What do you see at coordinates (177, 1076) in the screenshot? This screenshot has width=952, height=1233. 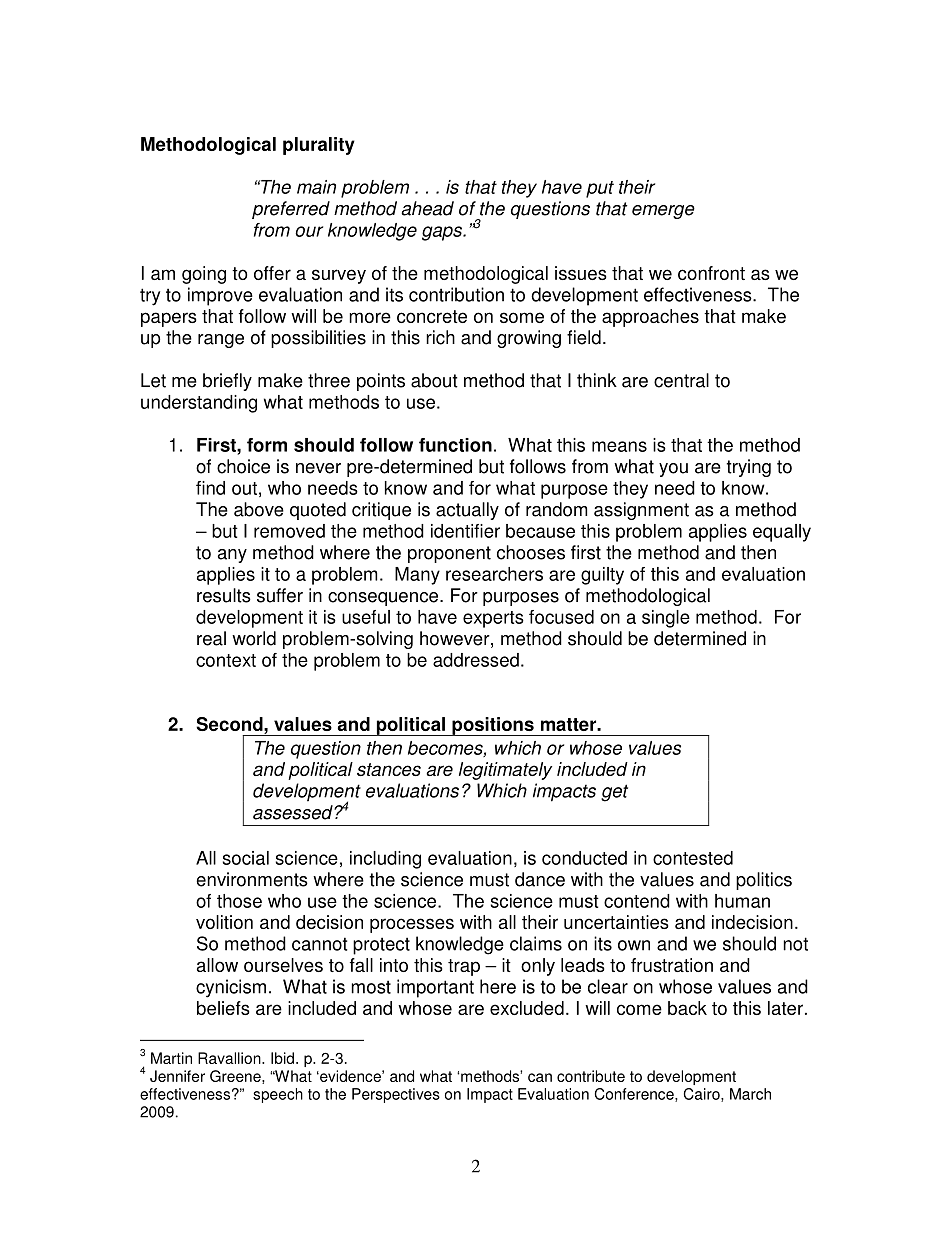 I see `Jennifer` at bounding box center [177, 1076].
